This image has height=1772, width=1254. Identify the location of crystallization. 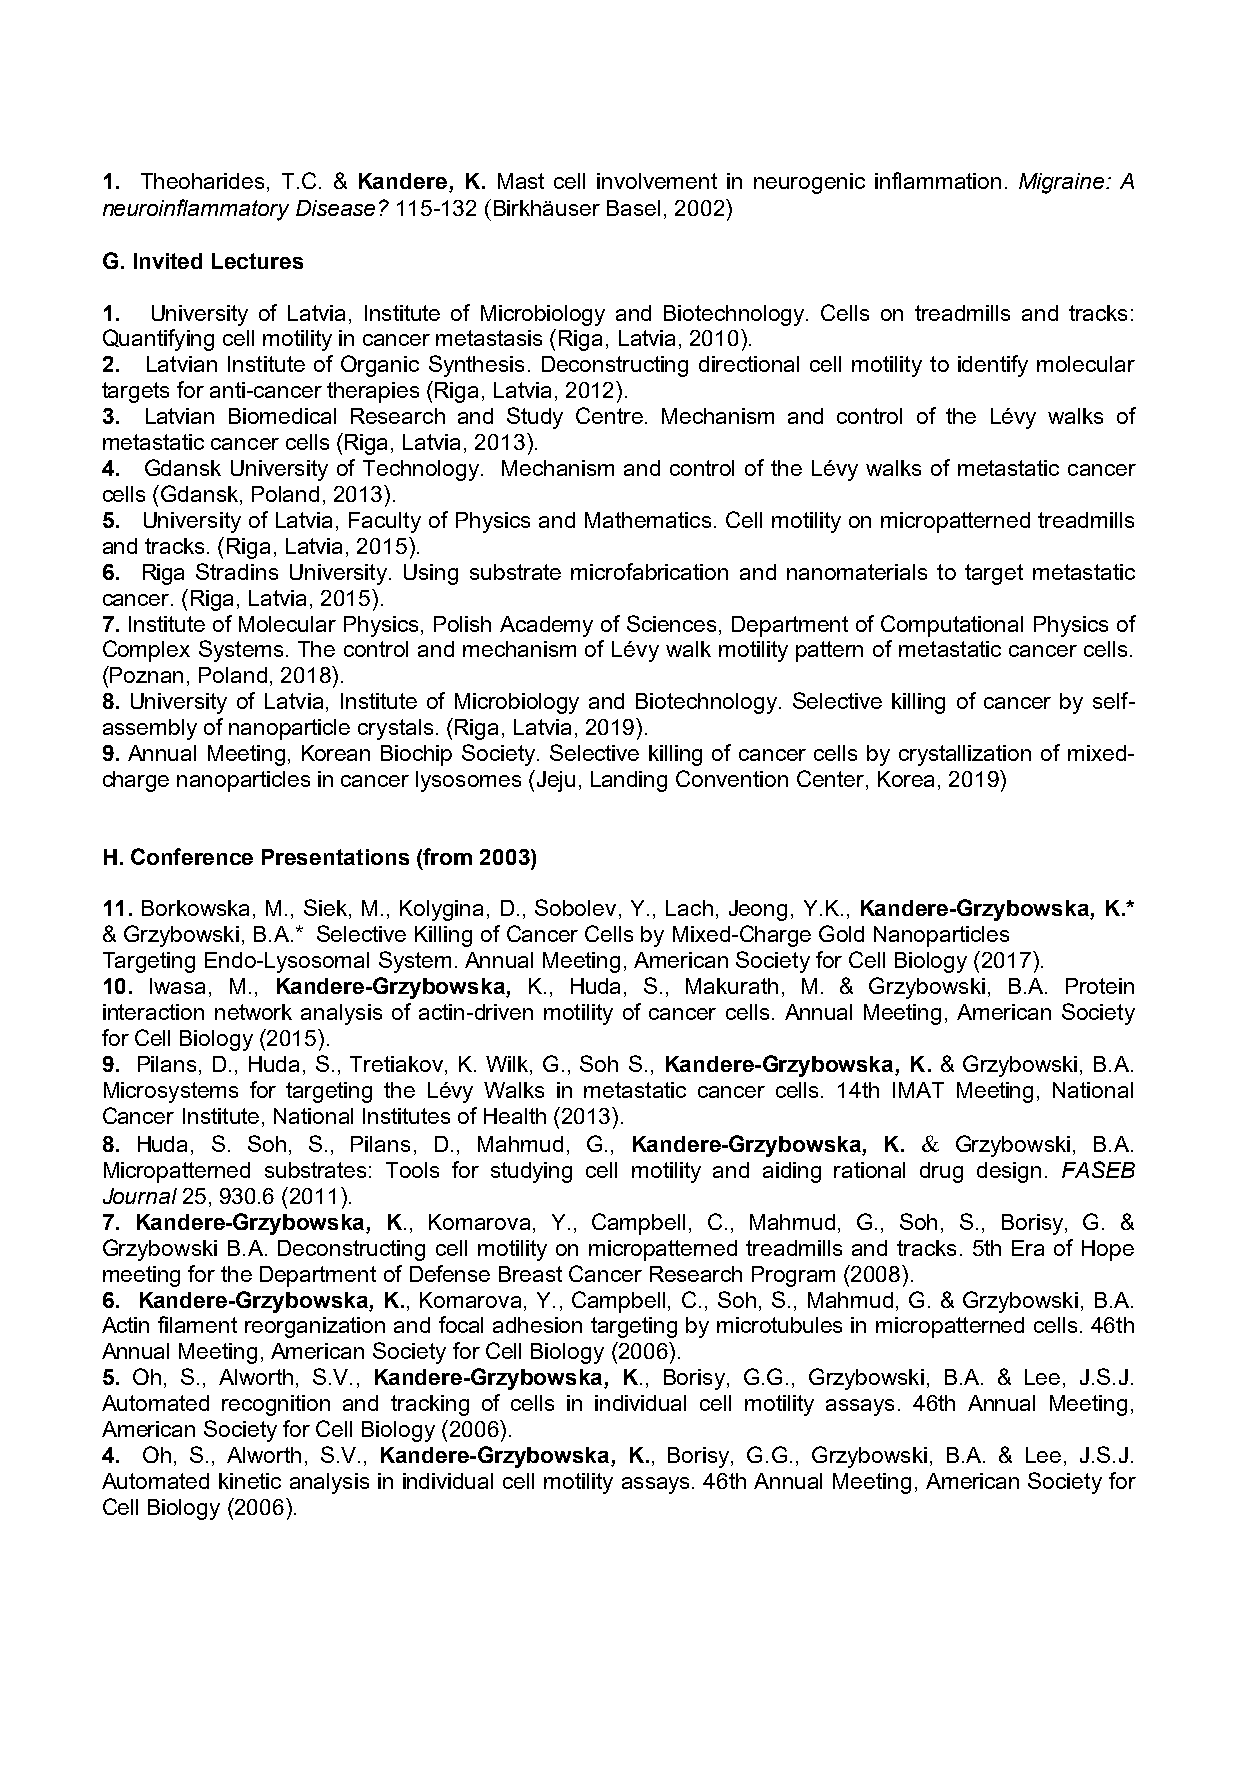
(965, 755).
